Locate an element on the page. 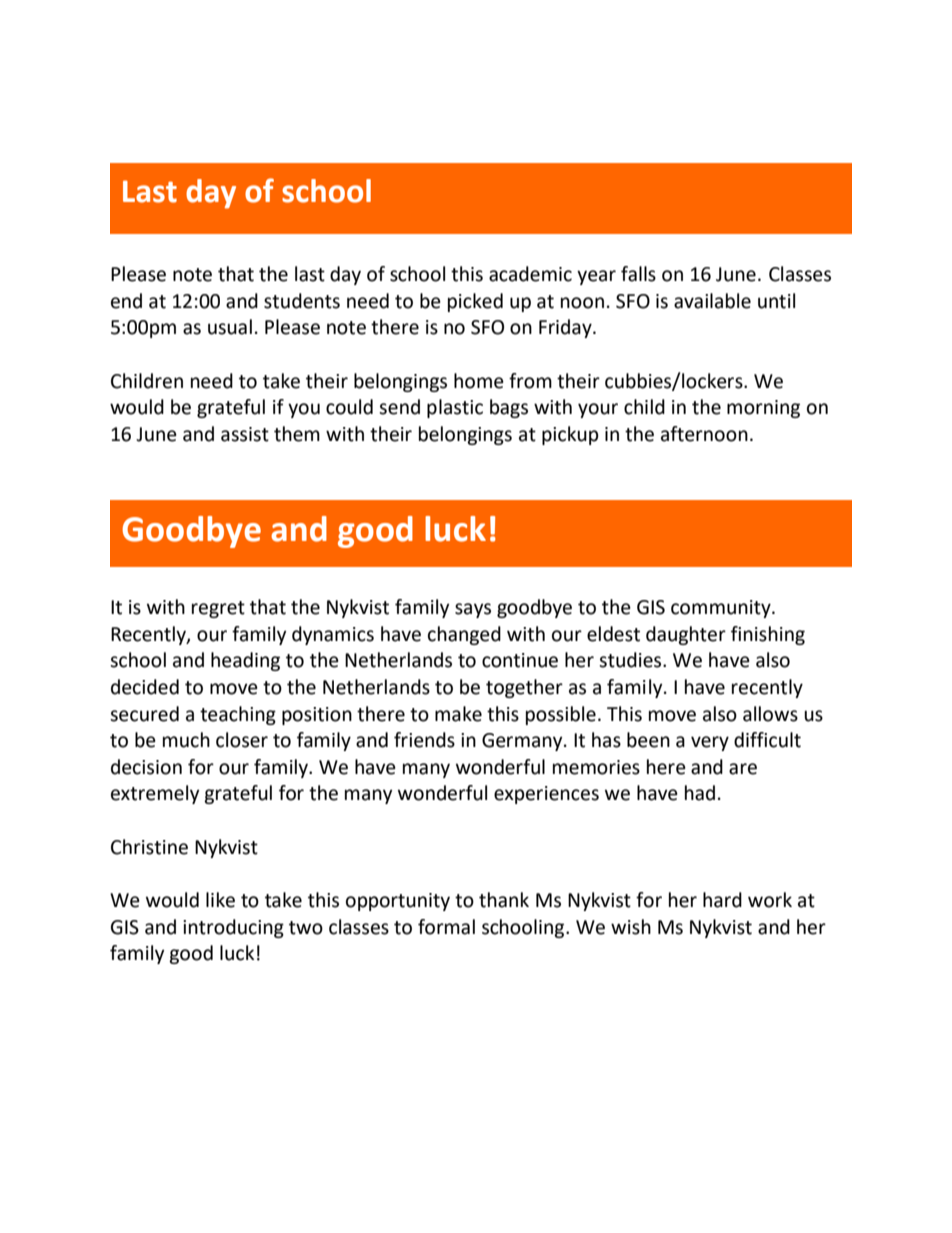 The height and width of the page is (1233, 952). very is located at coordinates (710, 743).
